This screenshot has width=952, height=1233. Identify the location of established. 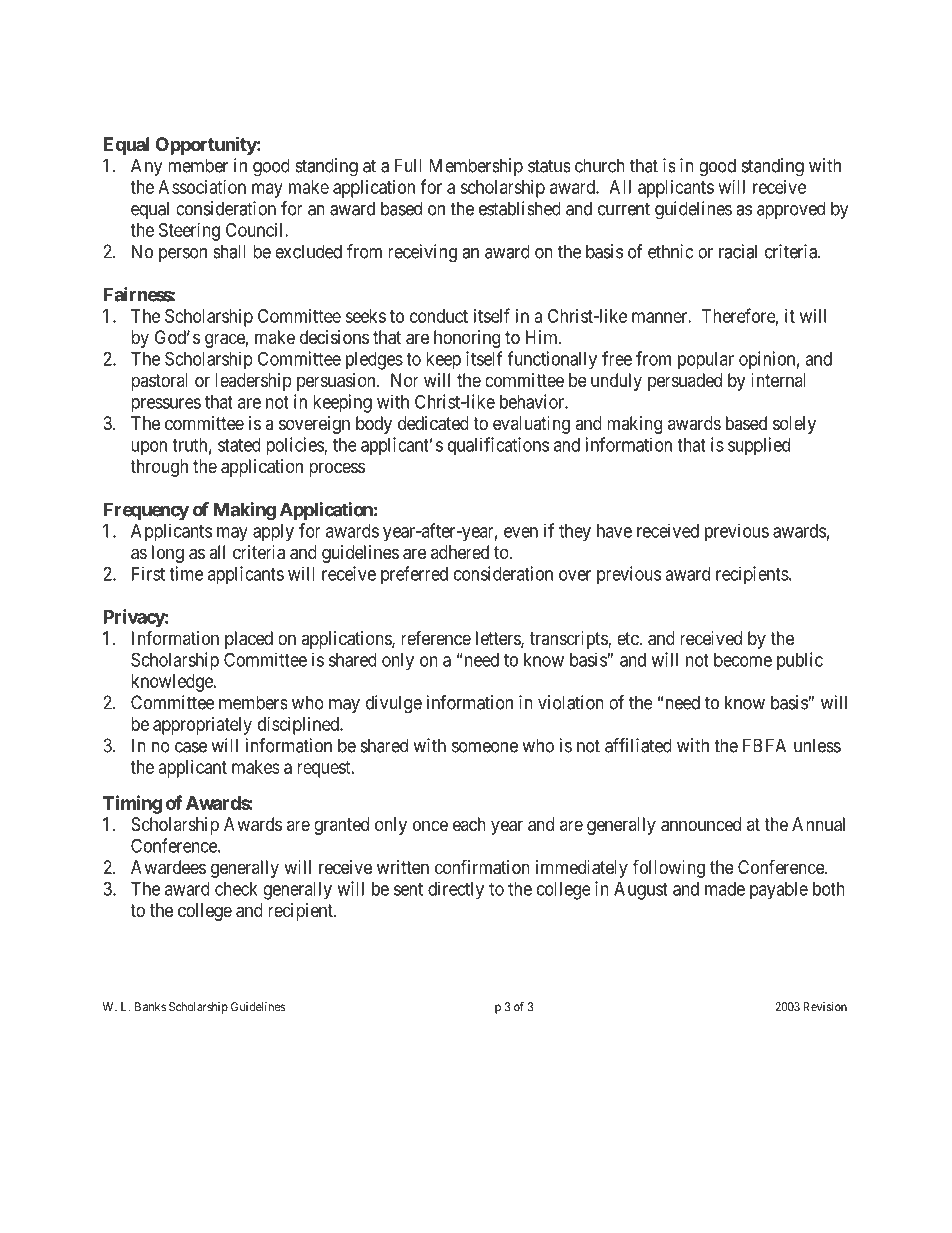
(520, 208).
